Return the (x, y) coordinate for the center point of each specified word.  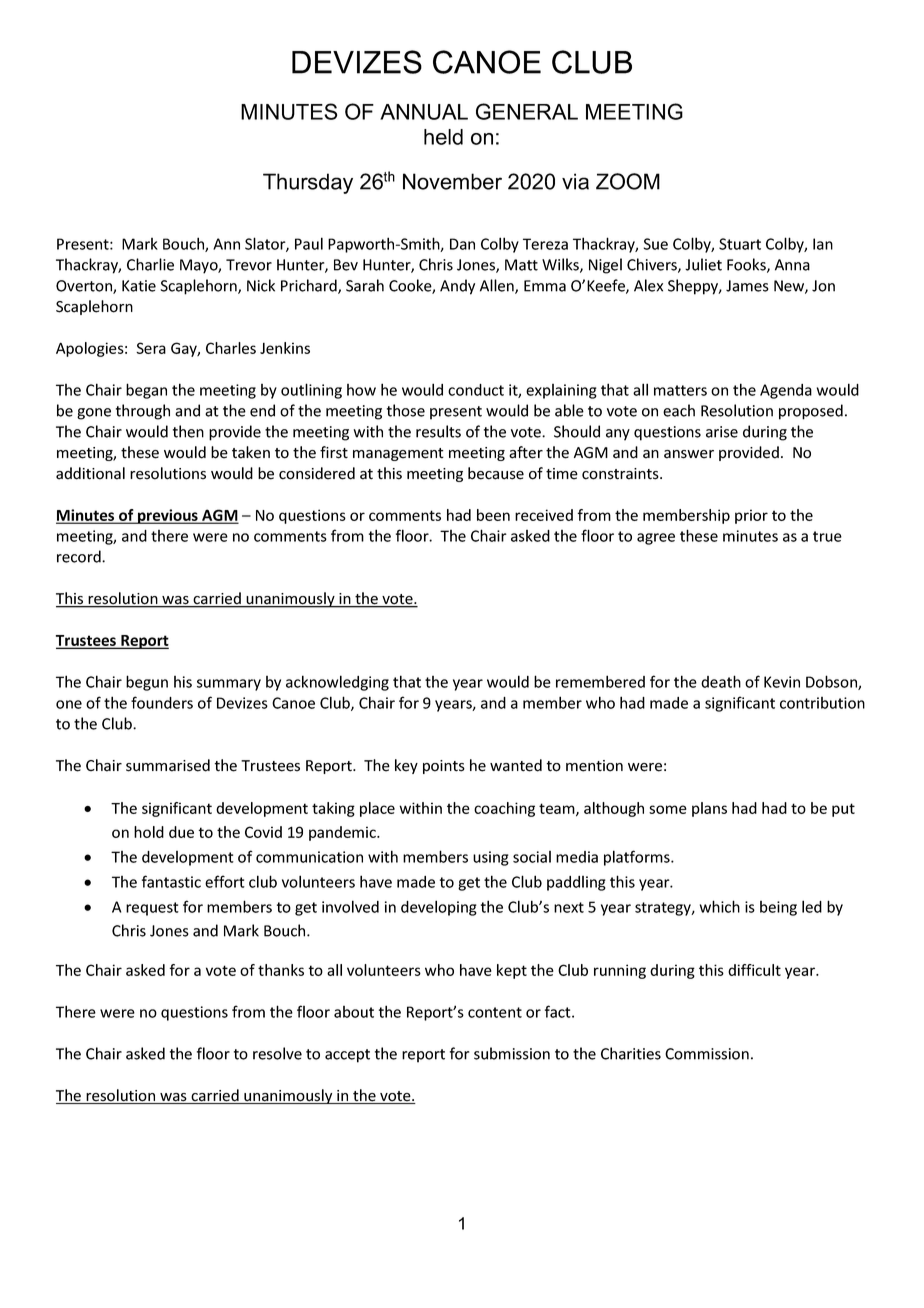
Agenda (786, 391)
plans (709, 809)
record (80, 556)
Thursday (308, 183)
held (443, 137)
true (827, 536)
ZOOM (628, 181)
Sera (151, 348)
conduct (476, 390)
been (493, 515)
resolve (277, 1053)
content (495, 1012)
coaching (504, 809)
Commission (707, 1054)
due (181, 832)
